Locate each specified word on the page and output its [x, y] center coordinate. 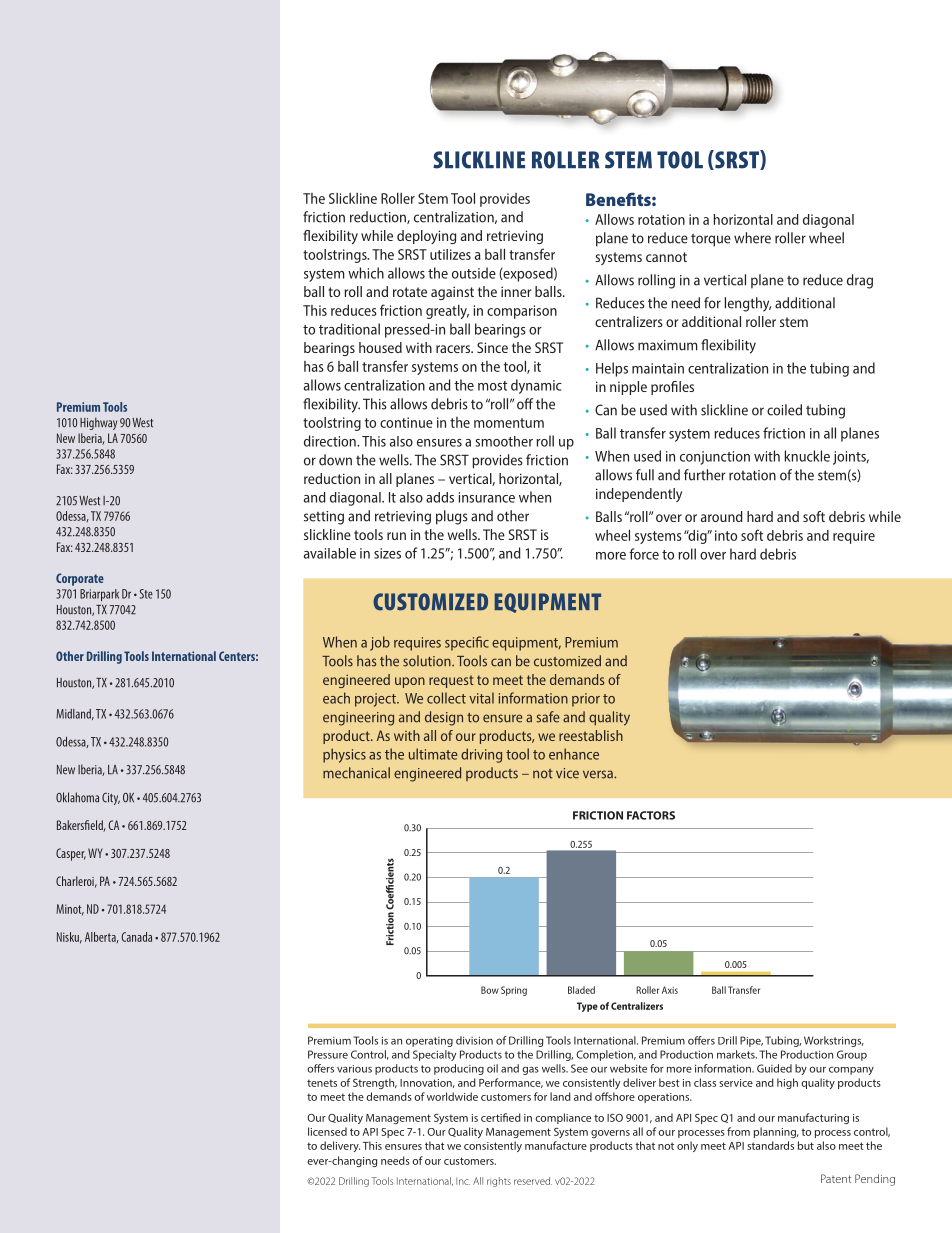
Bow [490, 990]
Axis [670, 990]
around [722, 516]
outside [474, 273]
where [752, 238]
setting [324, 518]
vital [481, 698]
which [366, 273]
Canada [136, 937]
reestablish [591, 735]
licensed [327, 1131]
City [111, 799]
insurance [487, 497]
